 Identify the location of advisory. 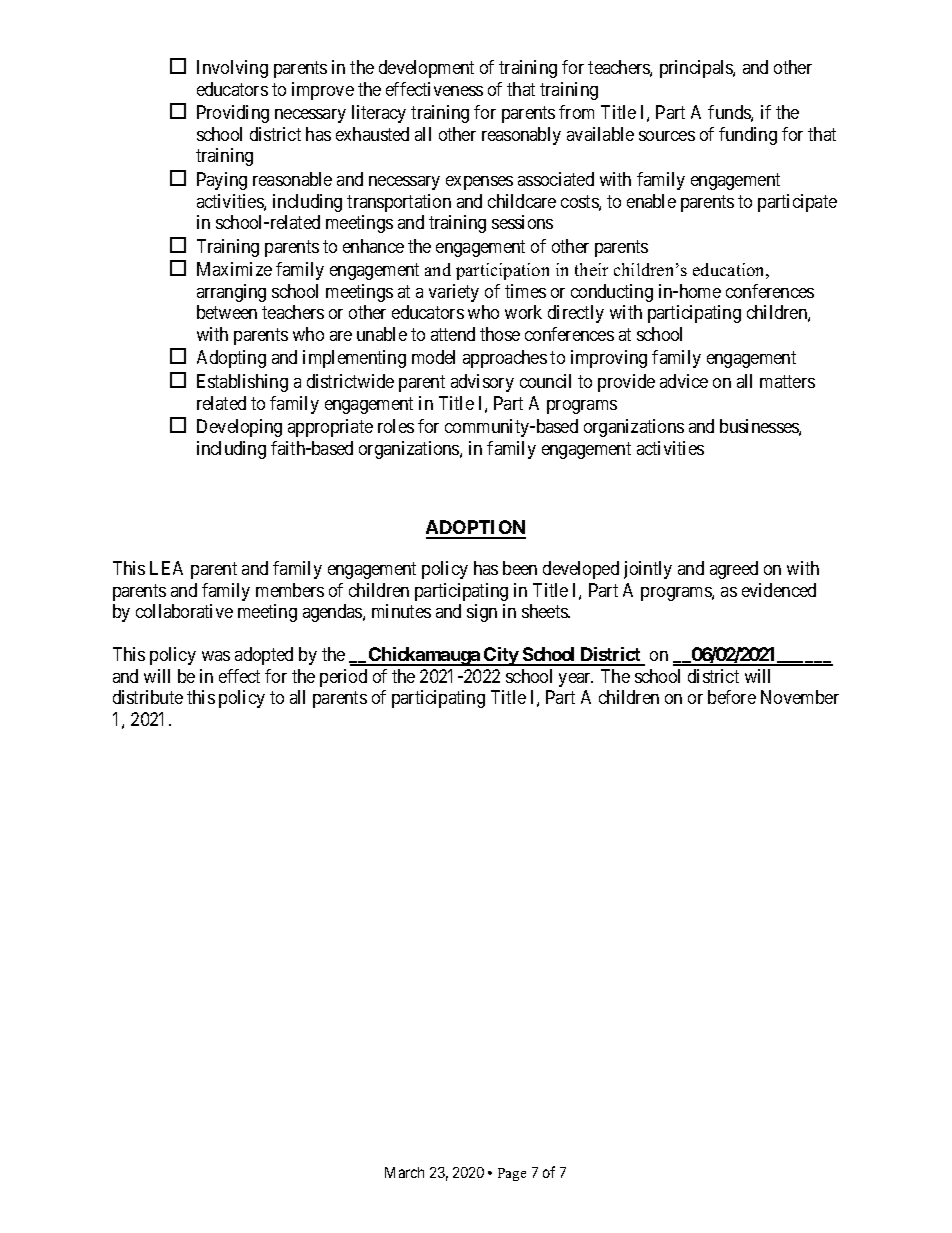
(482, 383).
